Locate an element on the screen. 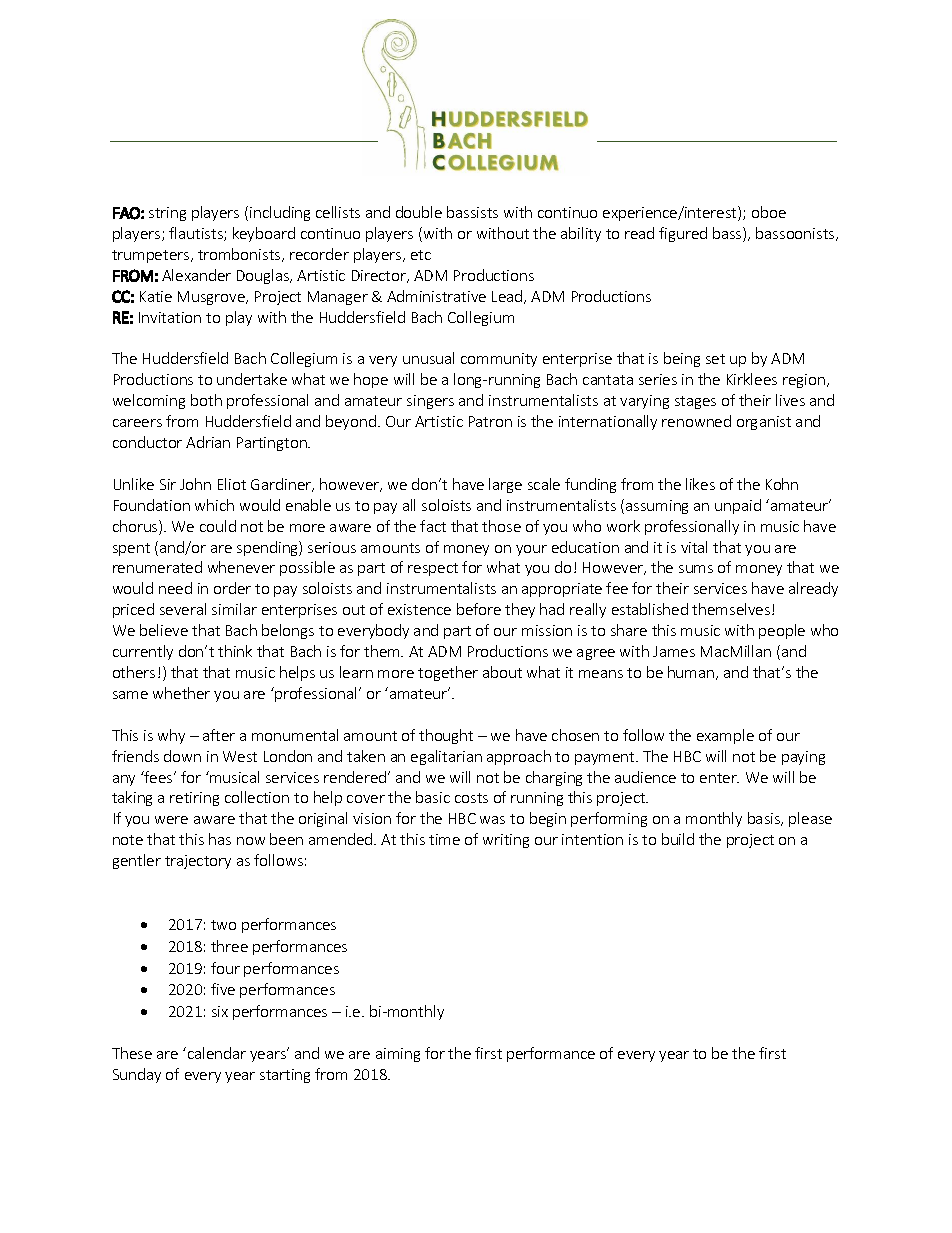  together is located at coordinates (448, 673).
